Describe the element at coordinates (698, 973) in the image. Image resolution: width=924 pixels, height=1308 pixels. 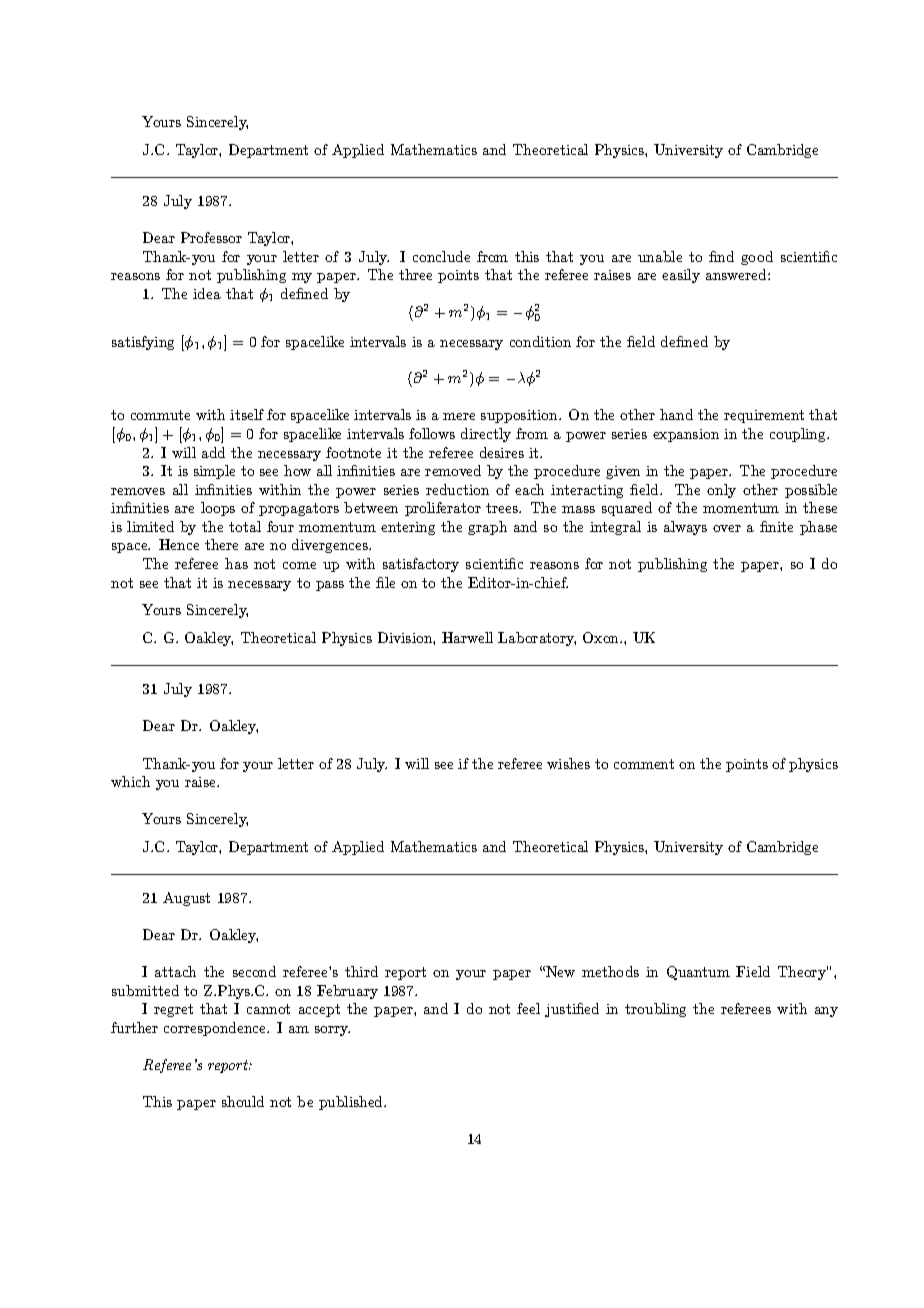
I see `Quantum` at that location.
